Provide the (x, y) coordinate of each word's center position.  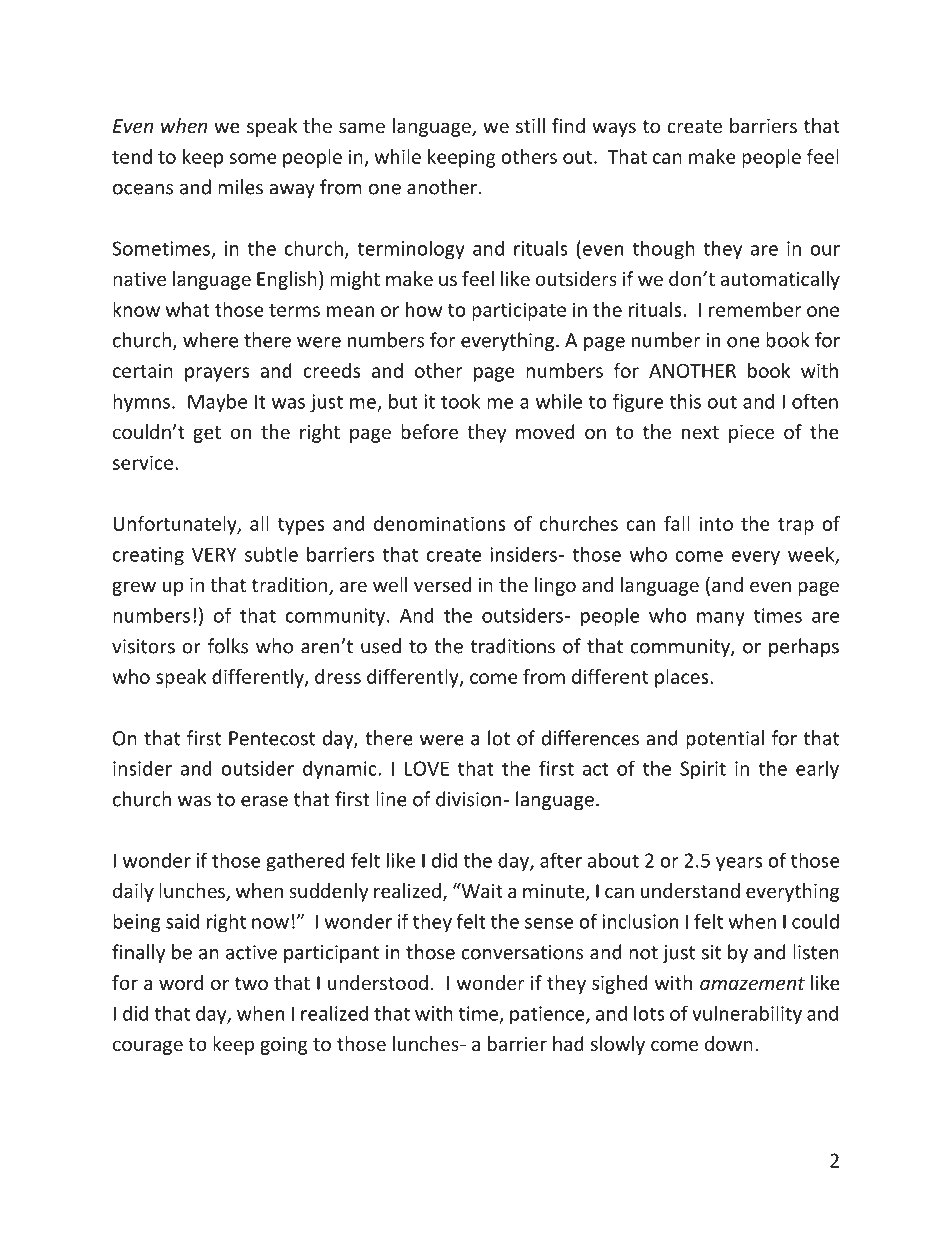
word (181, 982)
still (530, 125)
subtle (271, 554)
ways (614, 129)
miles (240, 187)
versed (442, 584)
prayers (217, 374)
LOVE (427, 768)
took (460, 401)
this (685, 401)
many (721, 619)
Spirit (703, 770)
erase (264, 801)
